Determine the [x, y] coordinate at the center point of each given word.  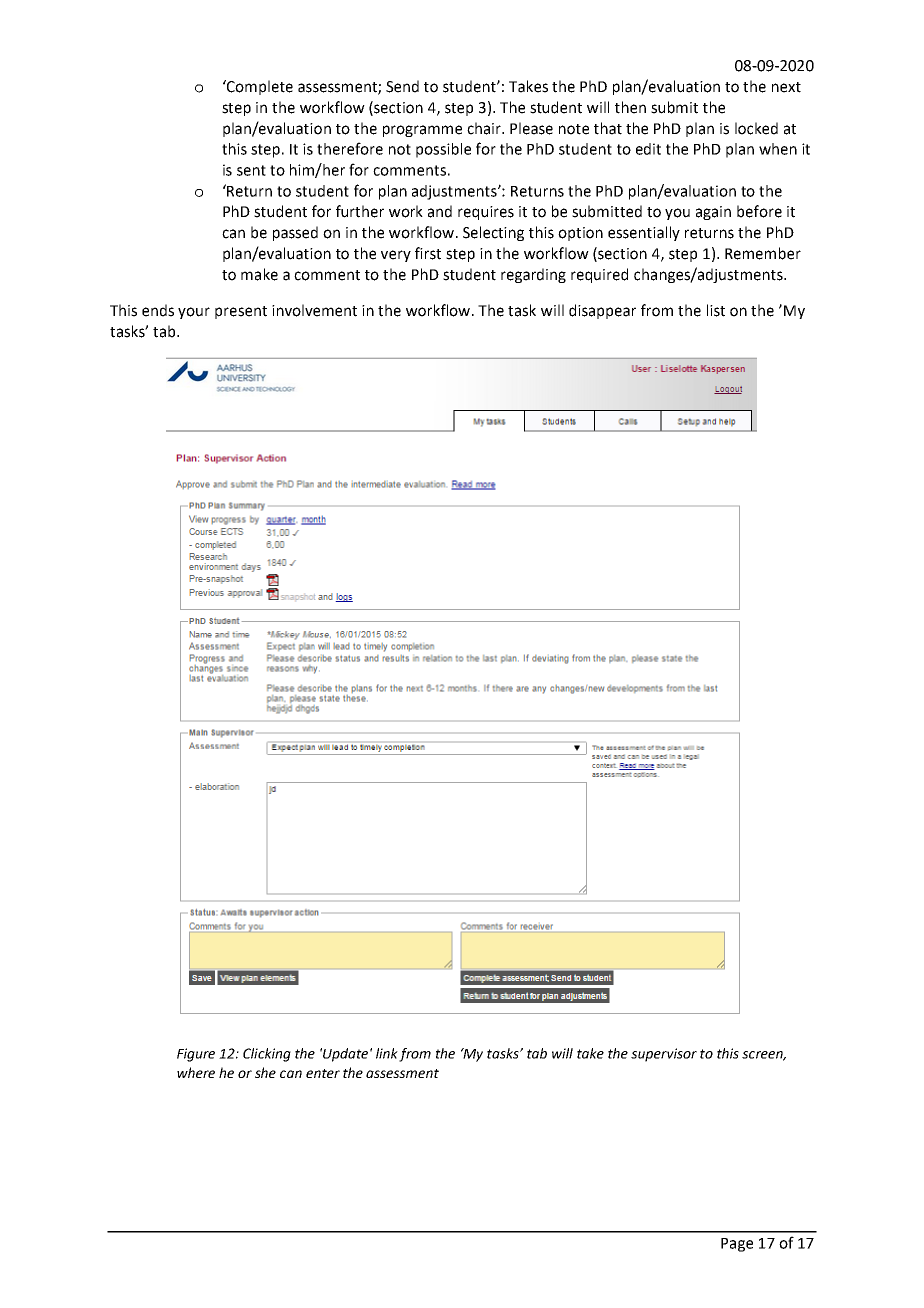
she [265, 1072]
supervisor [664, 1055]
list [716, 310]
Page [737, 1245]
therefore [350, 148]
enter [323, 1073]
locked [756, 128]
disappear [602, 311]
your [194, 313]
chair [485, 128]
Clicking [267, 1055]
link [387, 1053]
